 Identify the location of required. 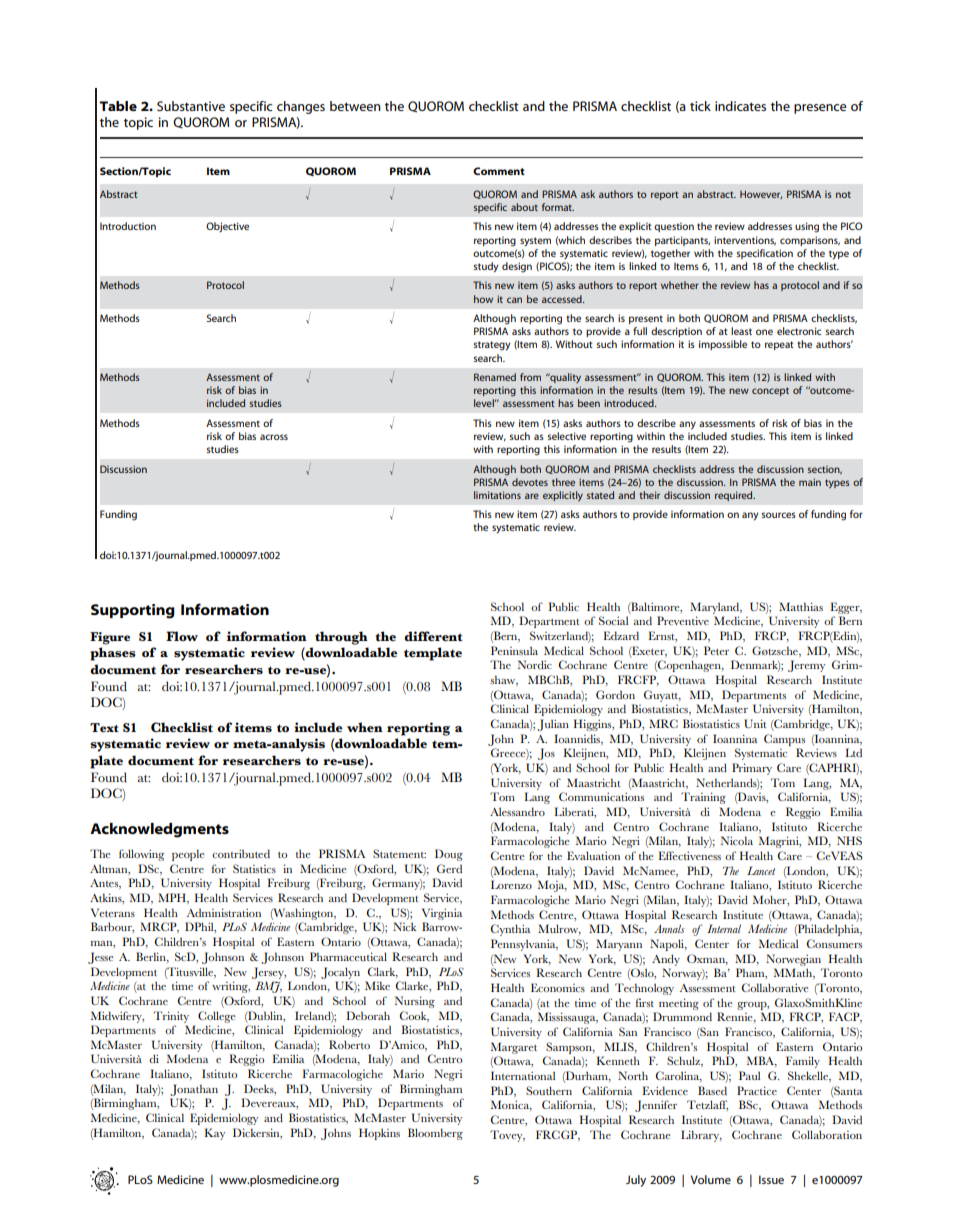
(735, 496).
